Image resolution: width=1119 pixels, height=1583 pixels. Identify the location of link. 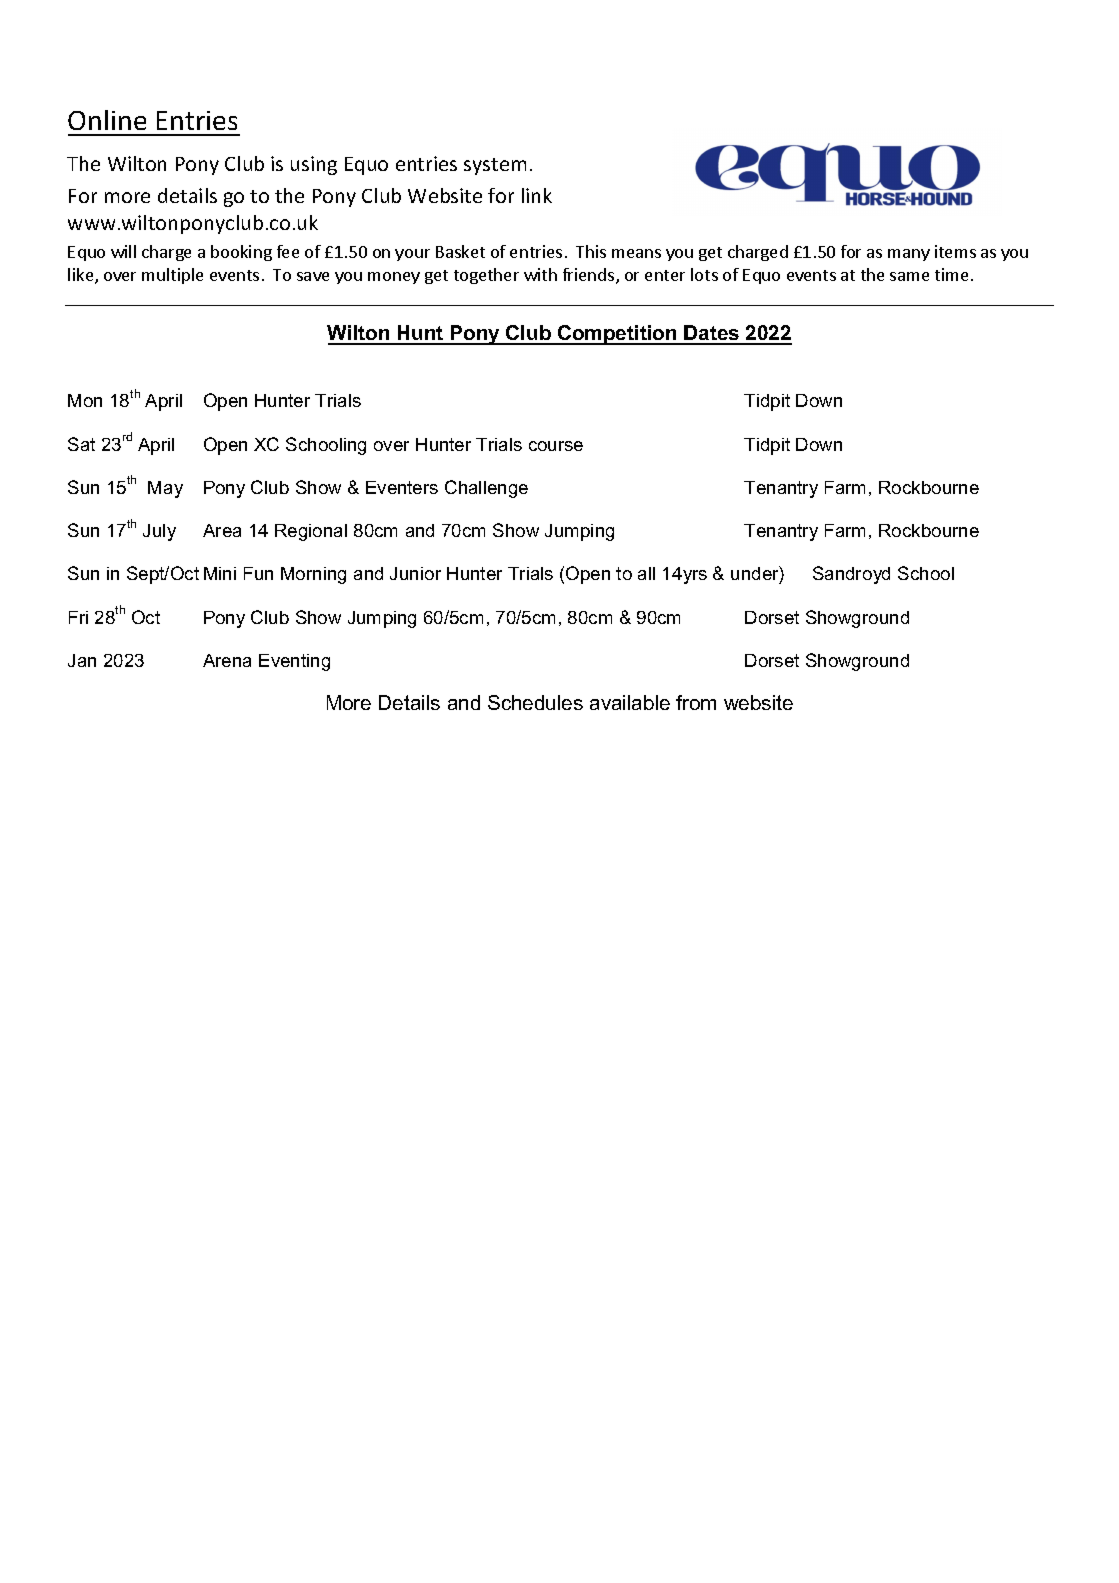
(537, 195).
